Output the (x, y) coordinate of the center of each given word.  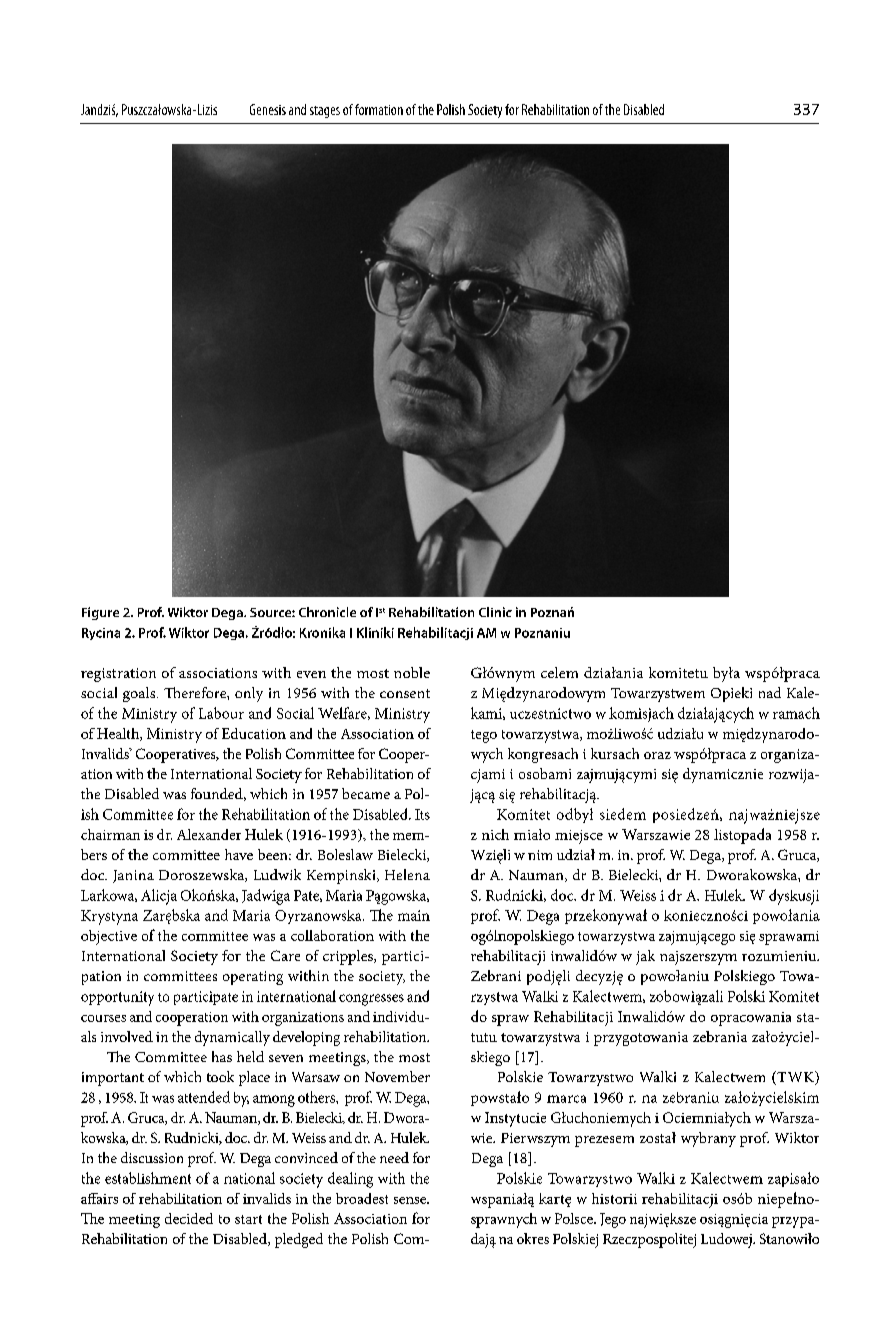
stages (325, 112)
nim (540, 855)
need (394, 1157)
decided (189, 1218)
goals (140, 694)
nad (770, 692)
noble (412, 672)
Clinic (495, 612)
